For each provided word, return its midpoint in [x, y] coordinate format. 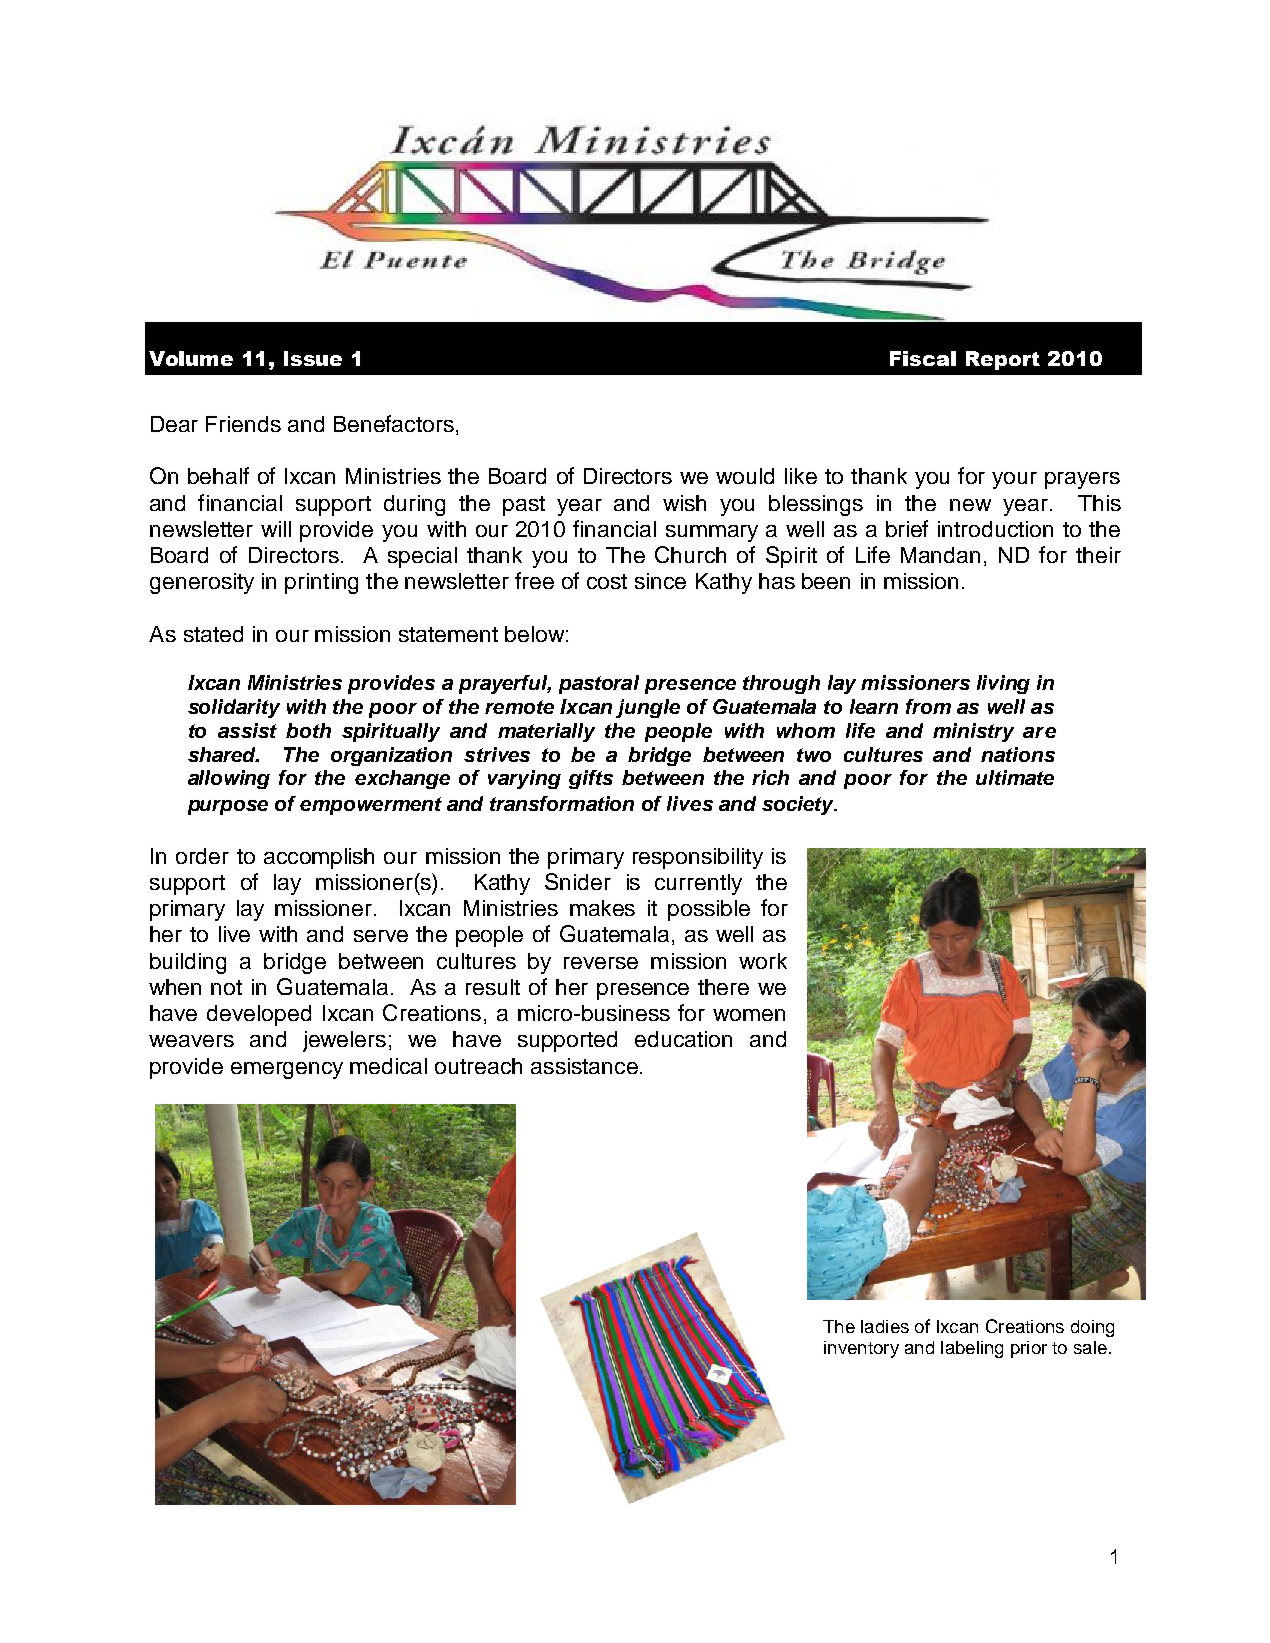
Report [1003, 360]
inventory [861, 1349]
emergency [287, 1070]
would [745, 476]
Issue [313, 358]
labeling [972, 1349]
